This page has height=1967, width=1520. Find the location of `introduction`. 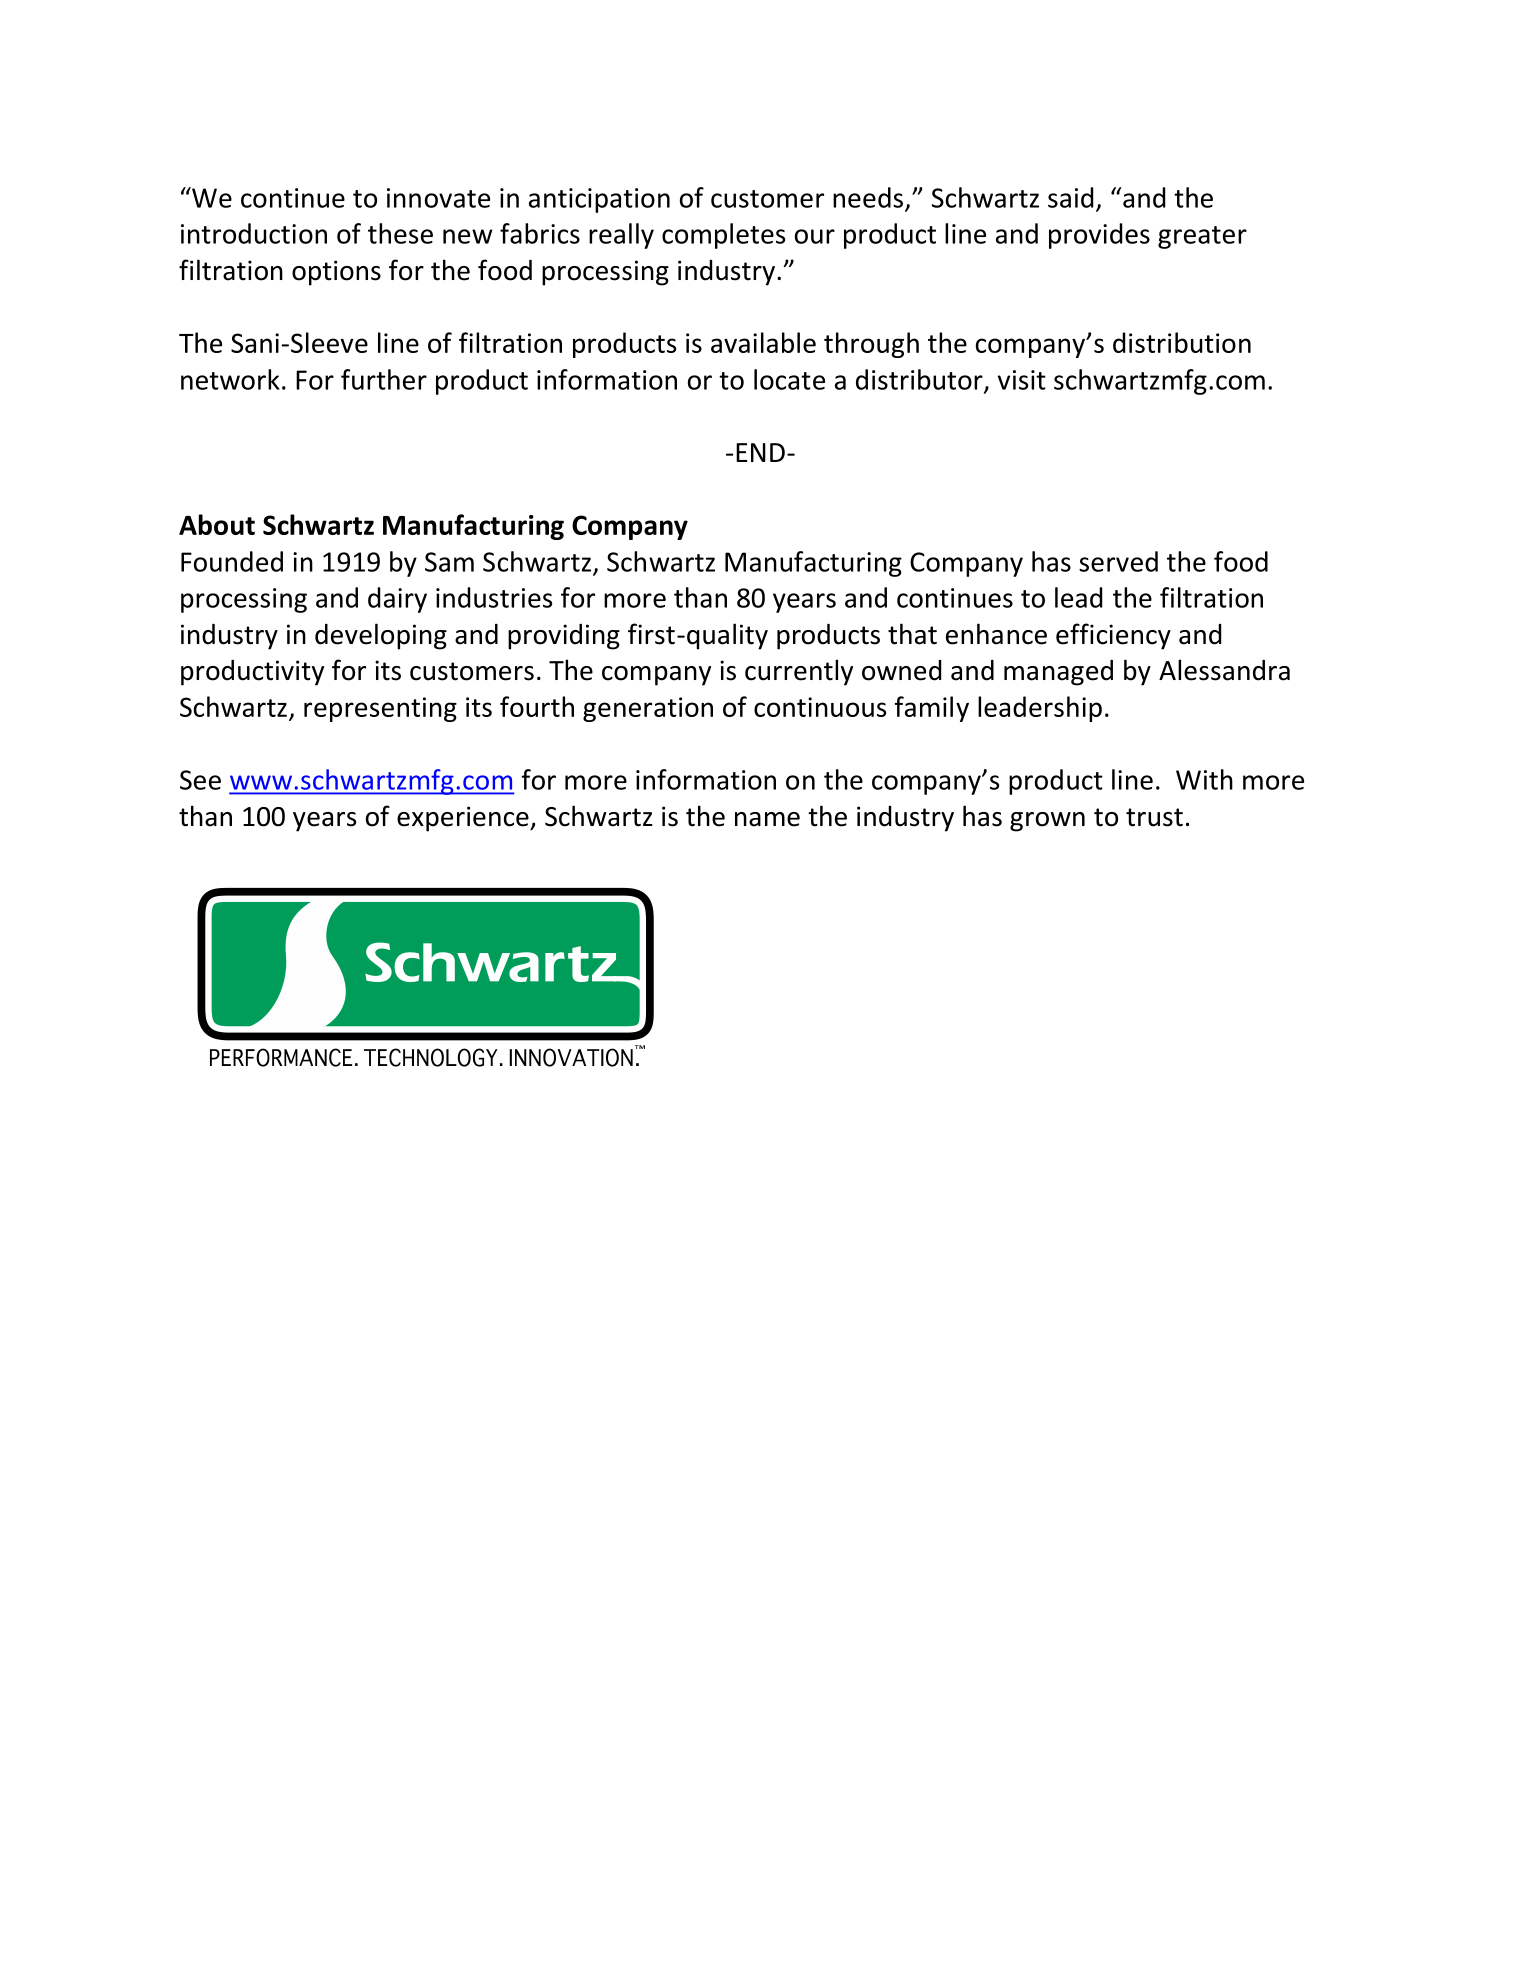

introduction is located at coordinates (254, 233).
